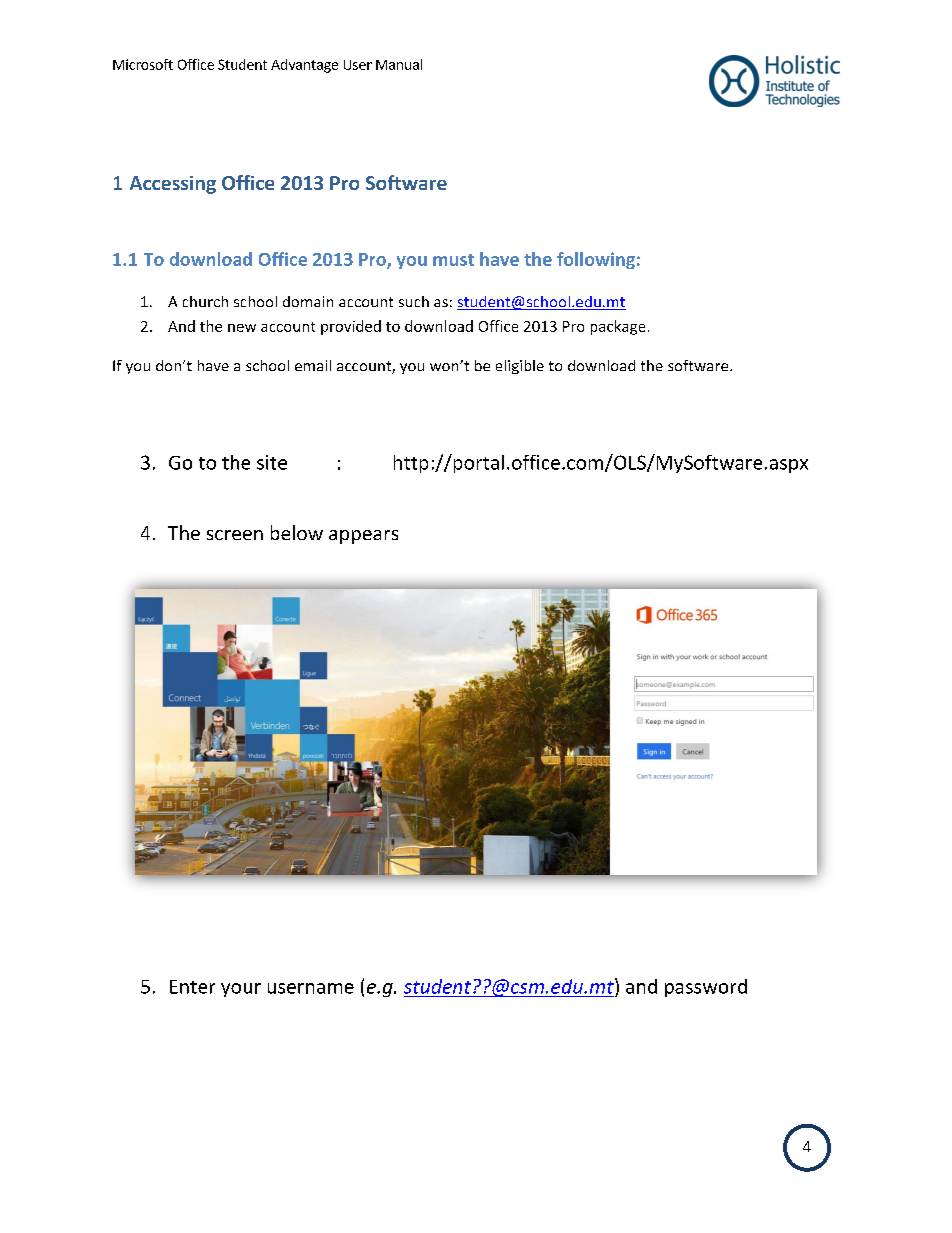 This document has width=952, height=1233. I want to click on eligible, so click(520, 367).
